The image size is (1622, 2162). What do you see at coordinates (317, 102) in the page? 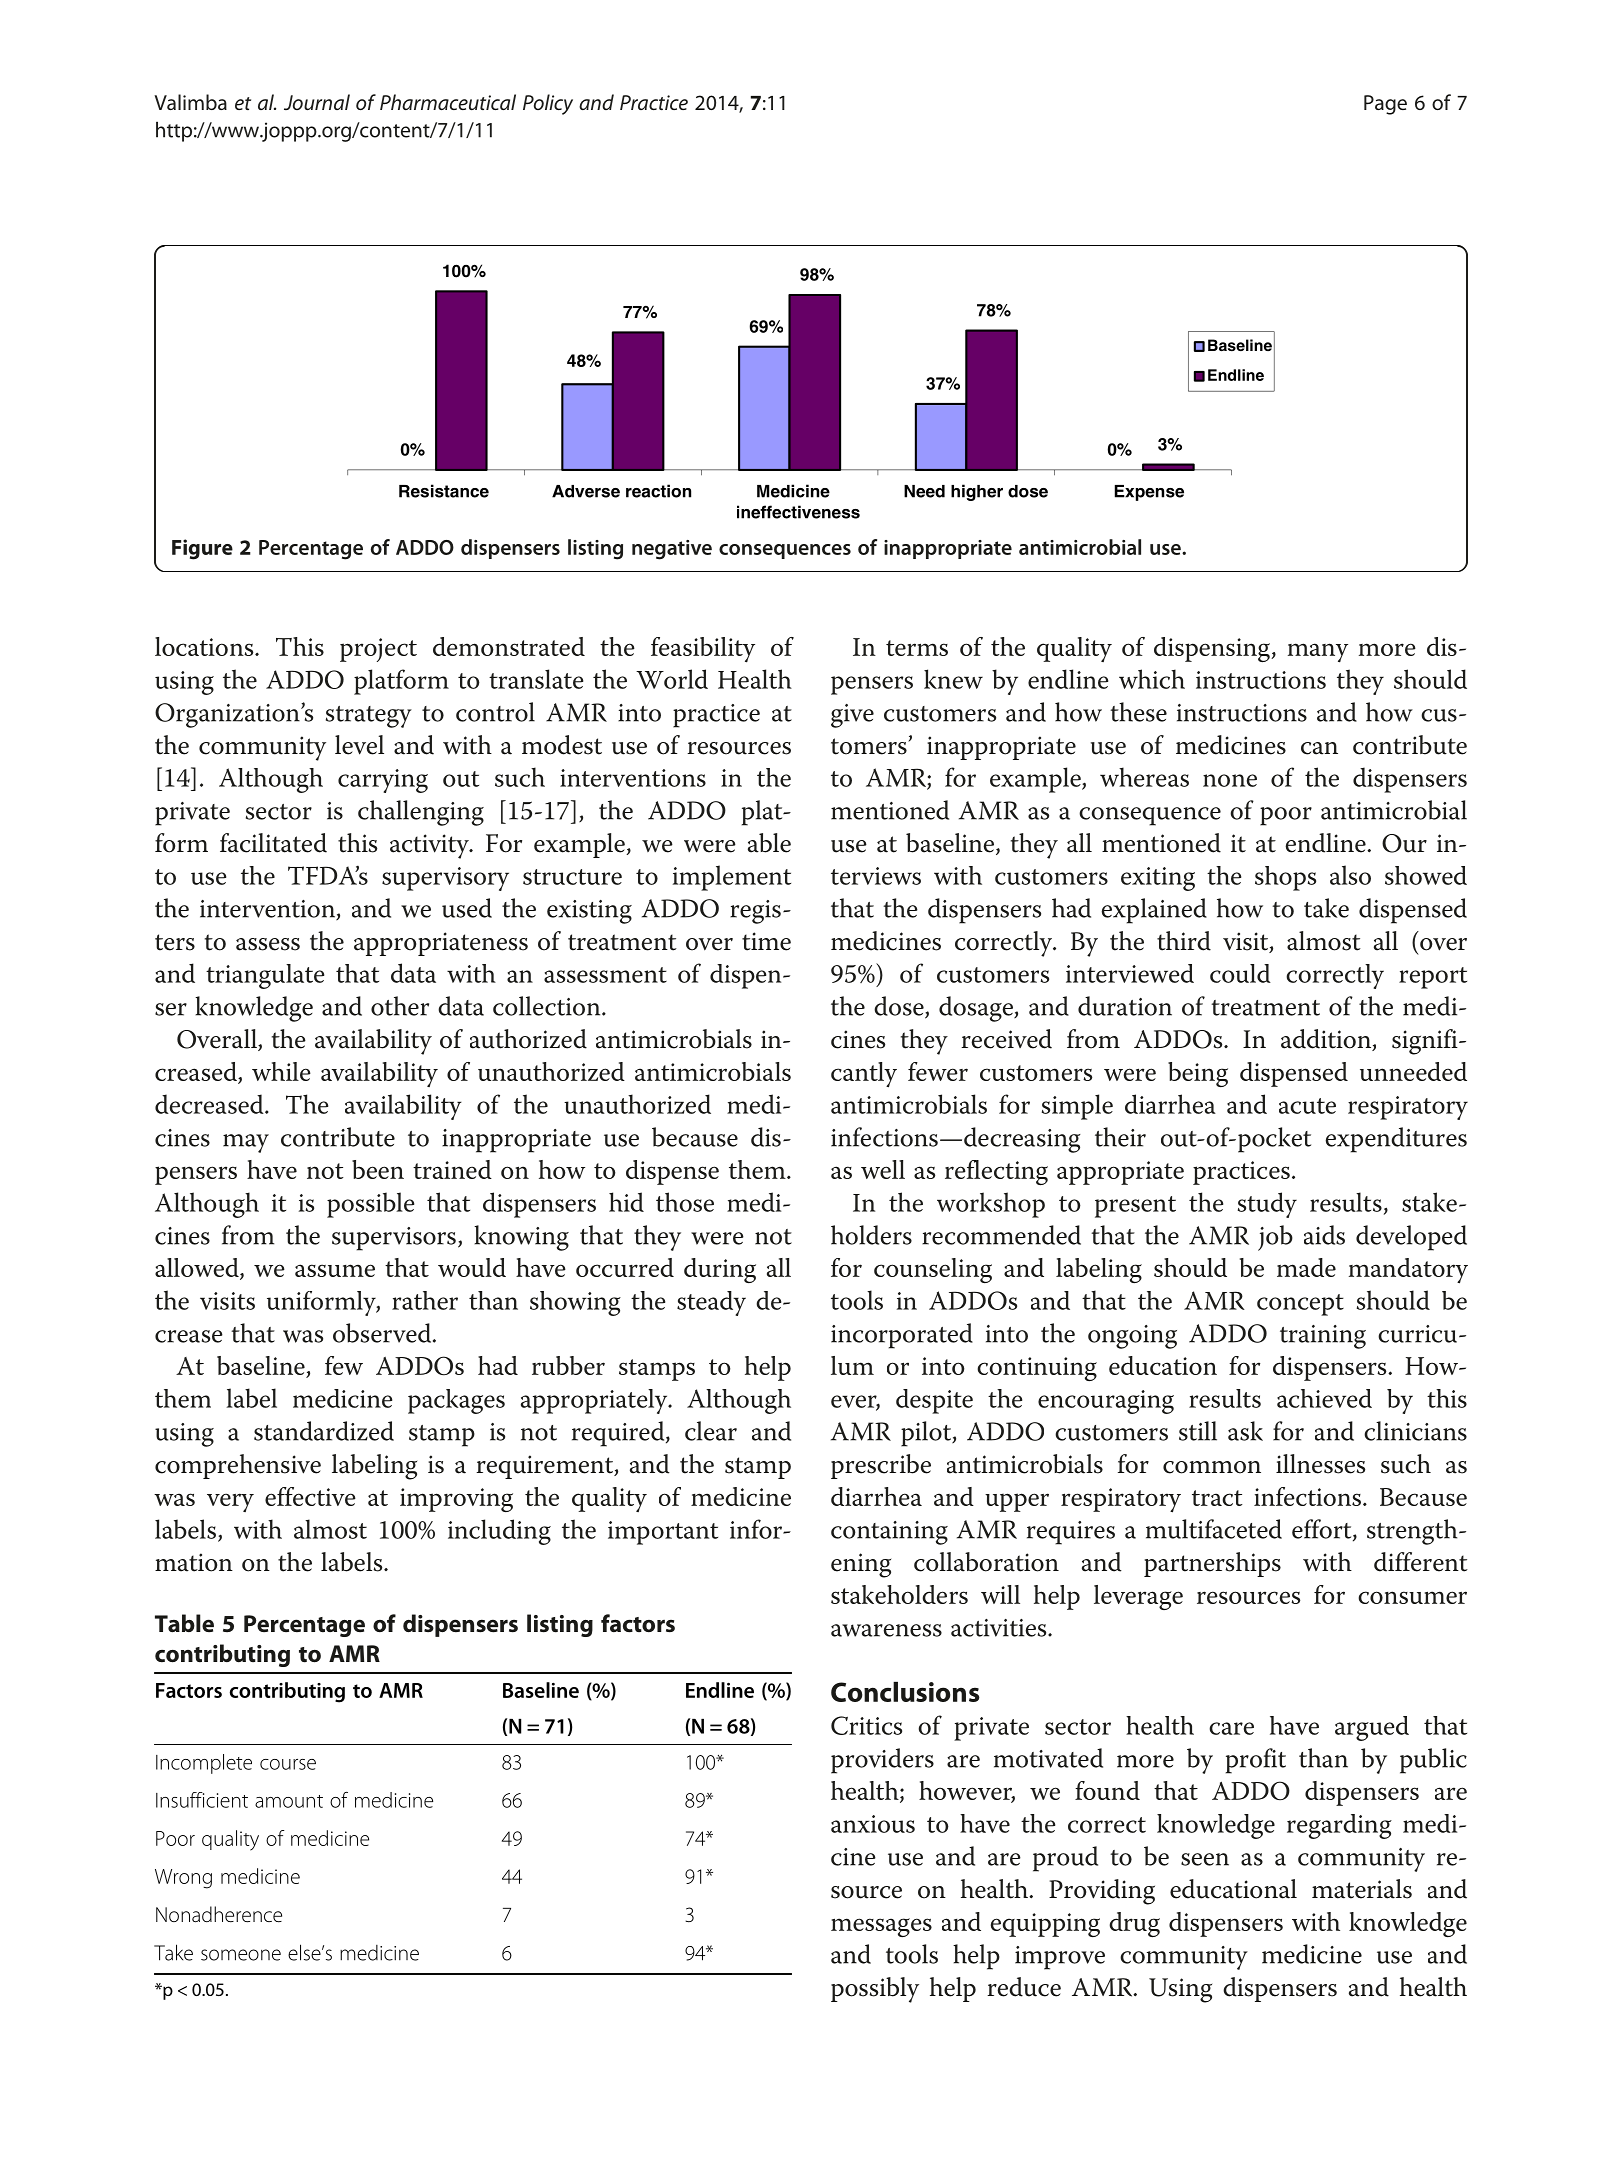
I see `Journal` at bounding box center [317, 102].
